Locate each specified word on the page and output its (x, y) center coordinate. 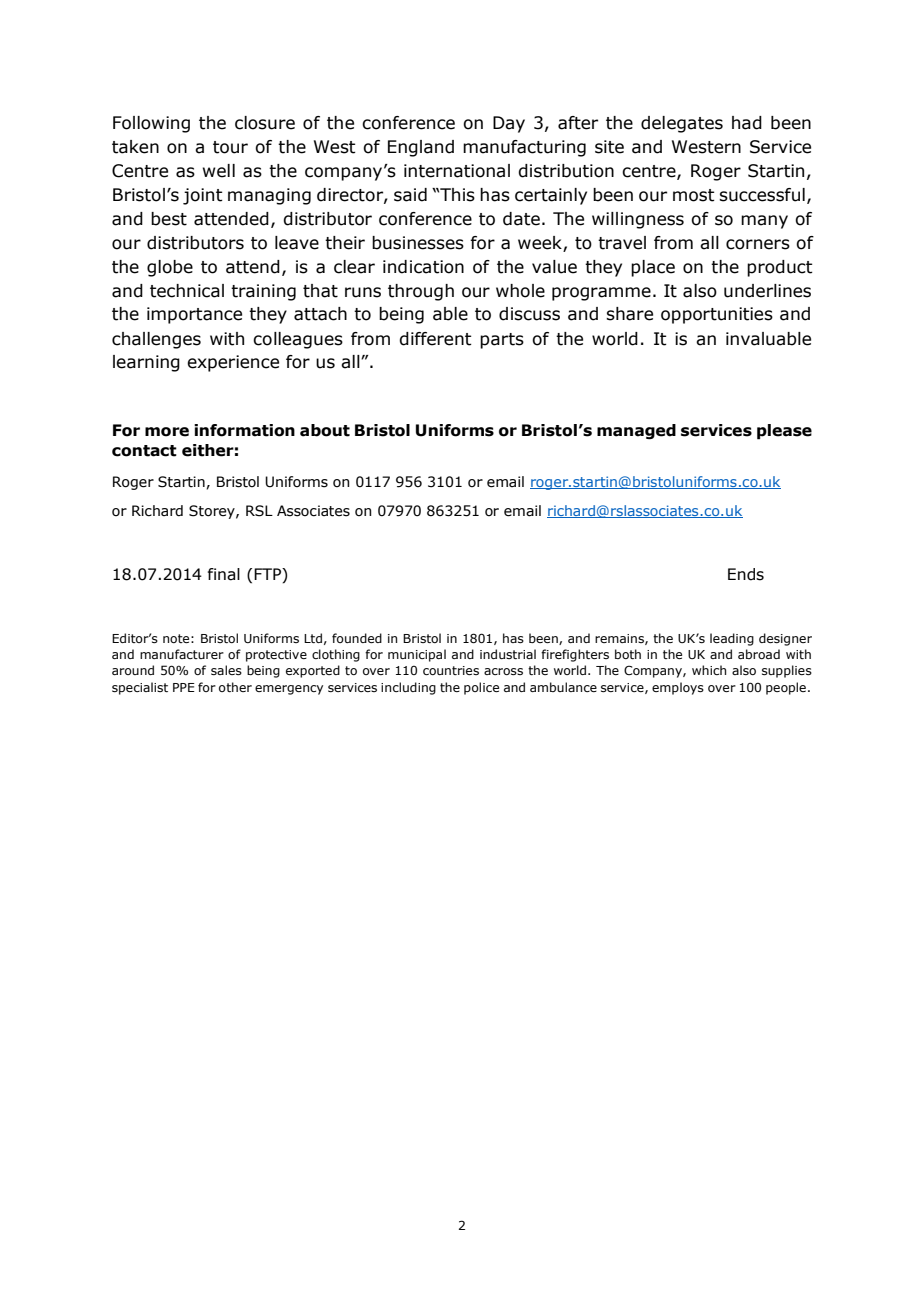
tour (230, 147)
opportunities (717, 315)
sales (226, 670)
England (421, 148)
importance (194, 315)
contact (144, 451)
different (435, 339)
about (325, 430)
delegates (682, 124)
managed (636, 432)
